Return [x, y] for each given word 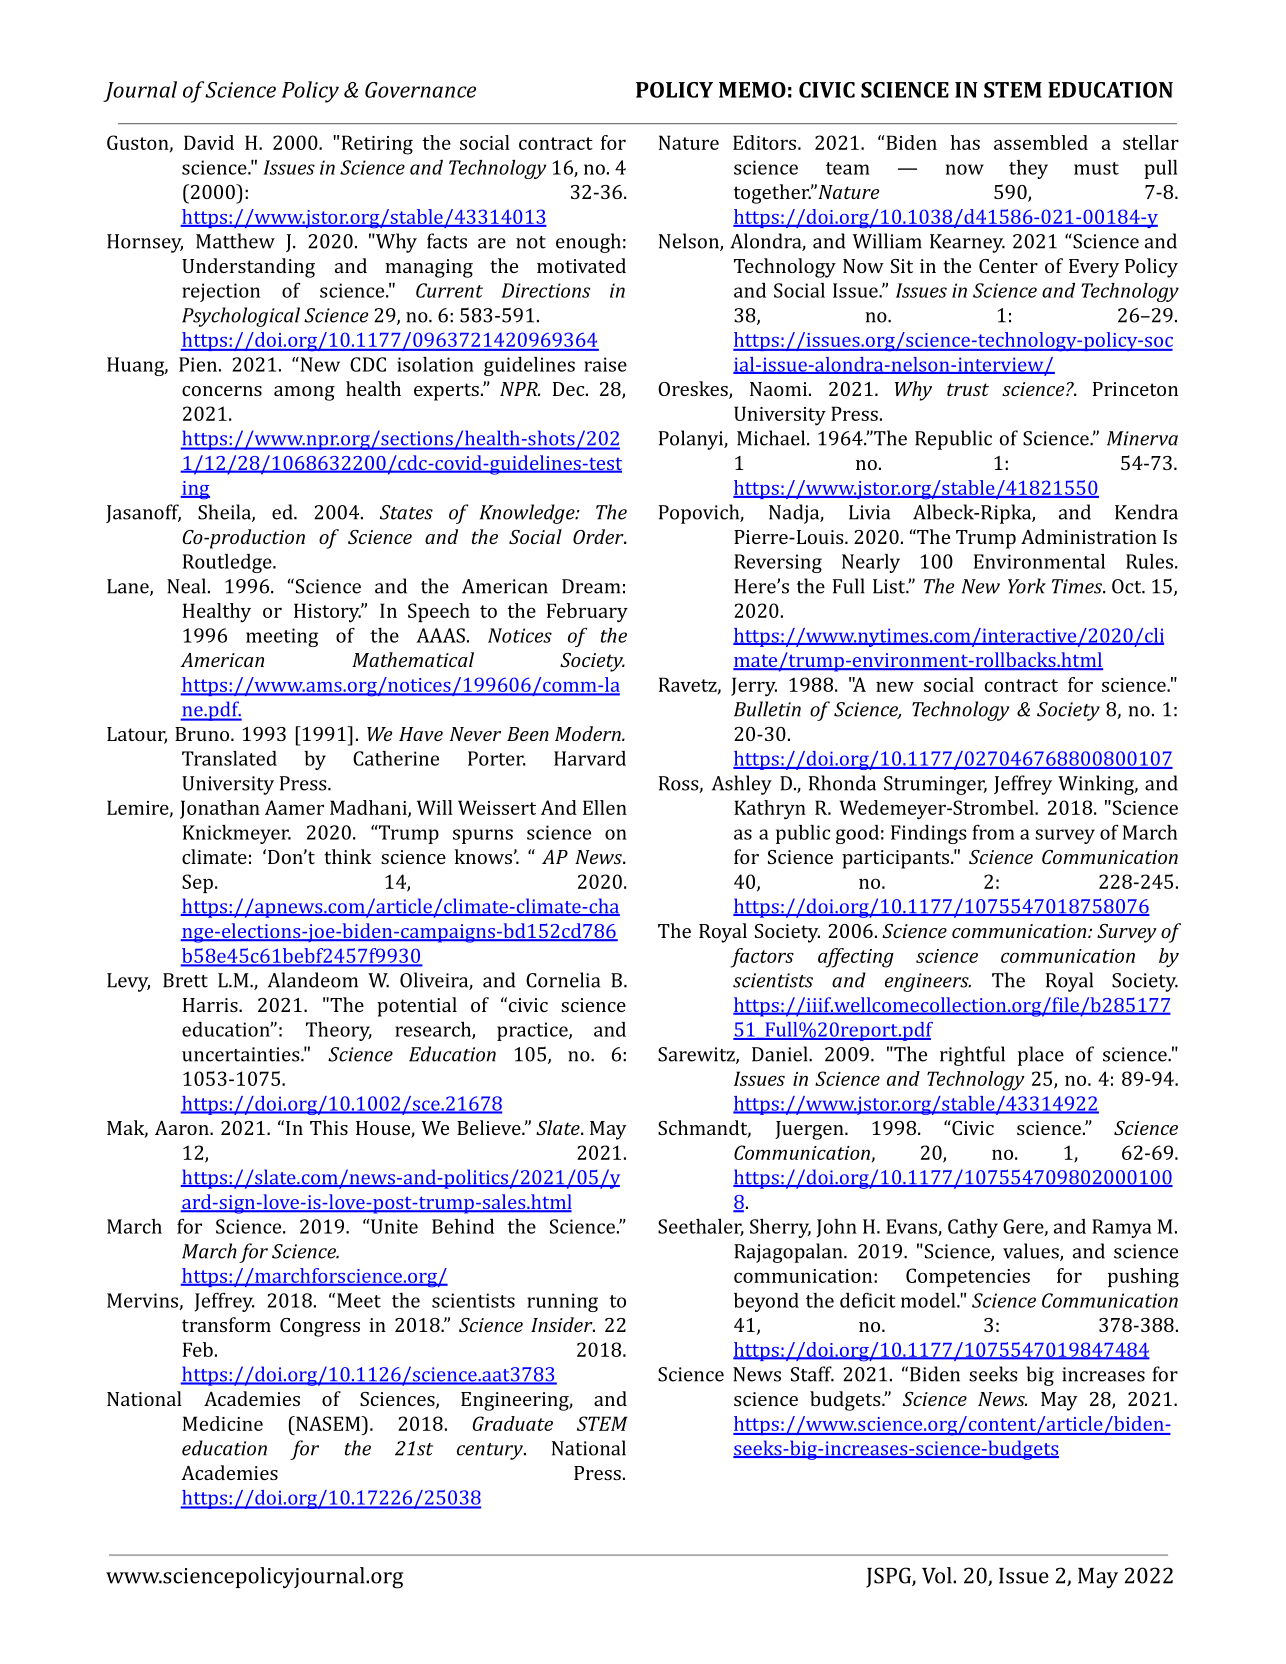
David [209, 142]
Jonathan [220, 809]
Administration [1089, 536]
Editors [766, 142]
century [491, 1451]
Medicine [223, 1423]
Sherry [780, 1228]
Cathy [973, 1228]
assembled [1041, 142]
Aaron [183, 1128]
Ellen [605, 807]
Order [599, 536]
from [993, 832]
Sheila [225, 513]
